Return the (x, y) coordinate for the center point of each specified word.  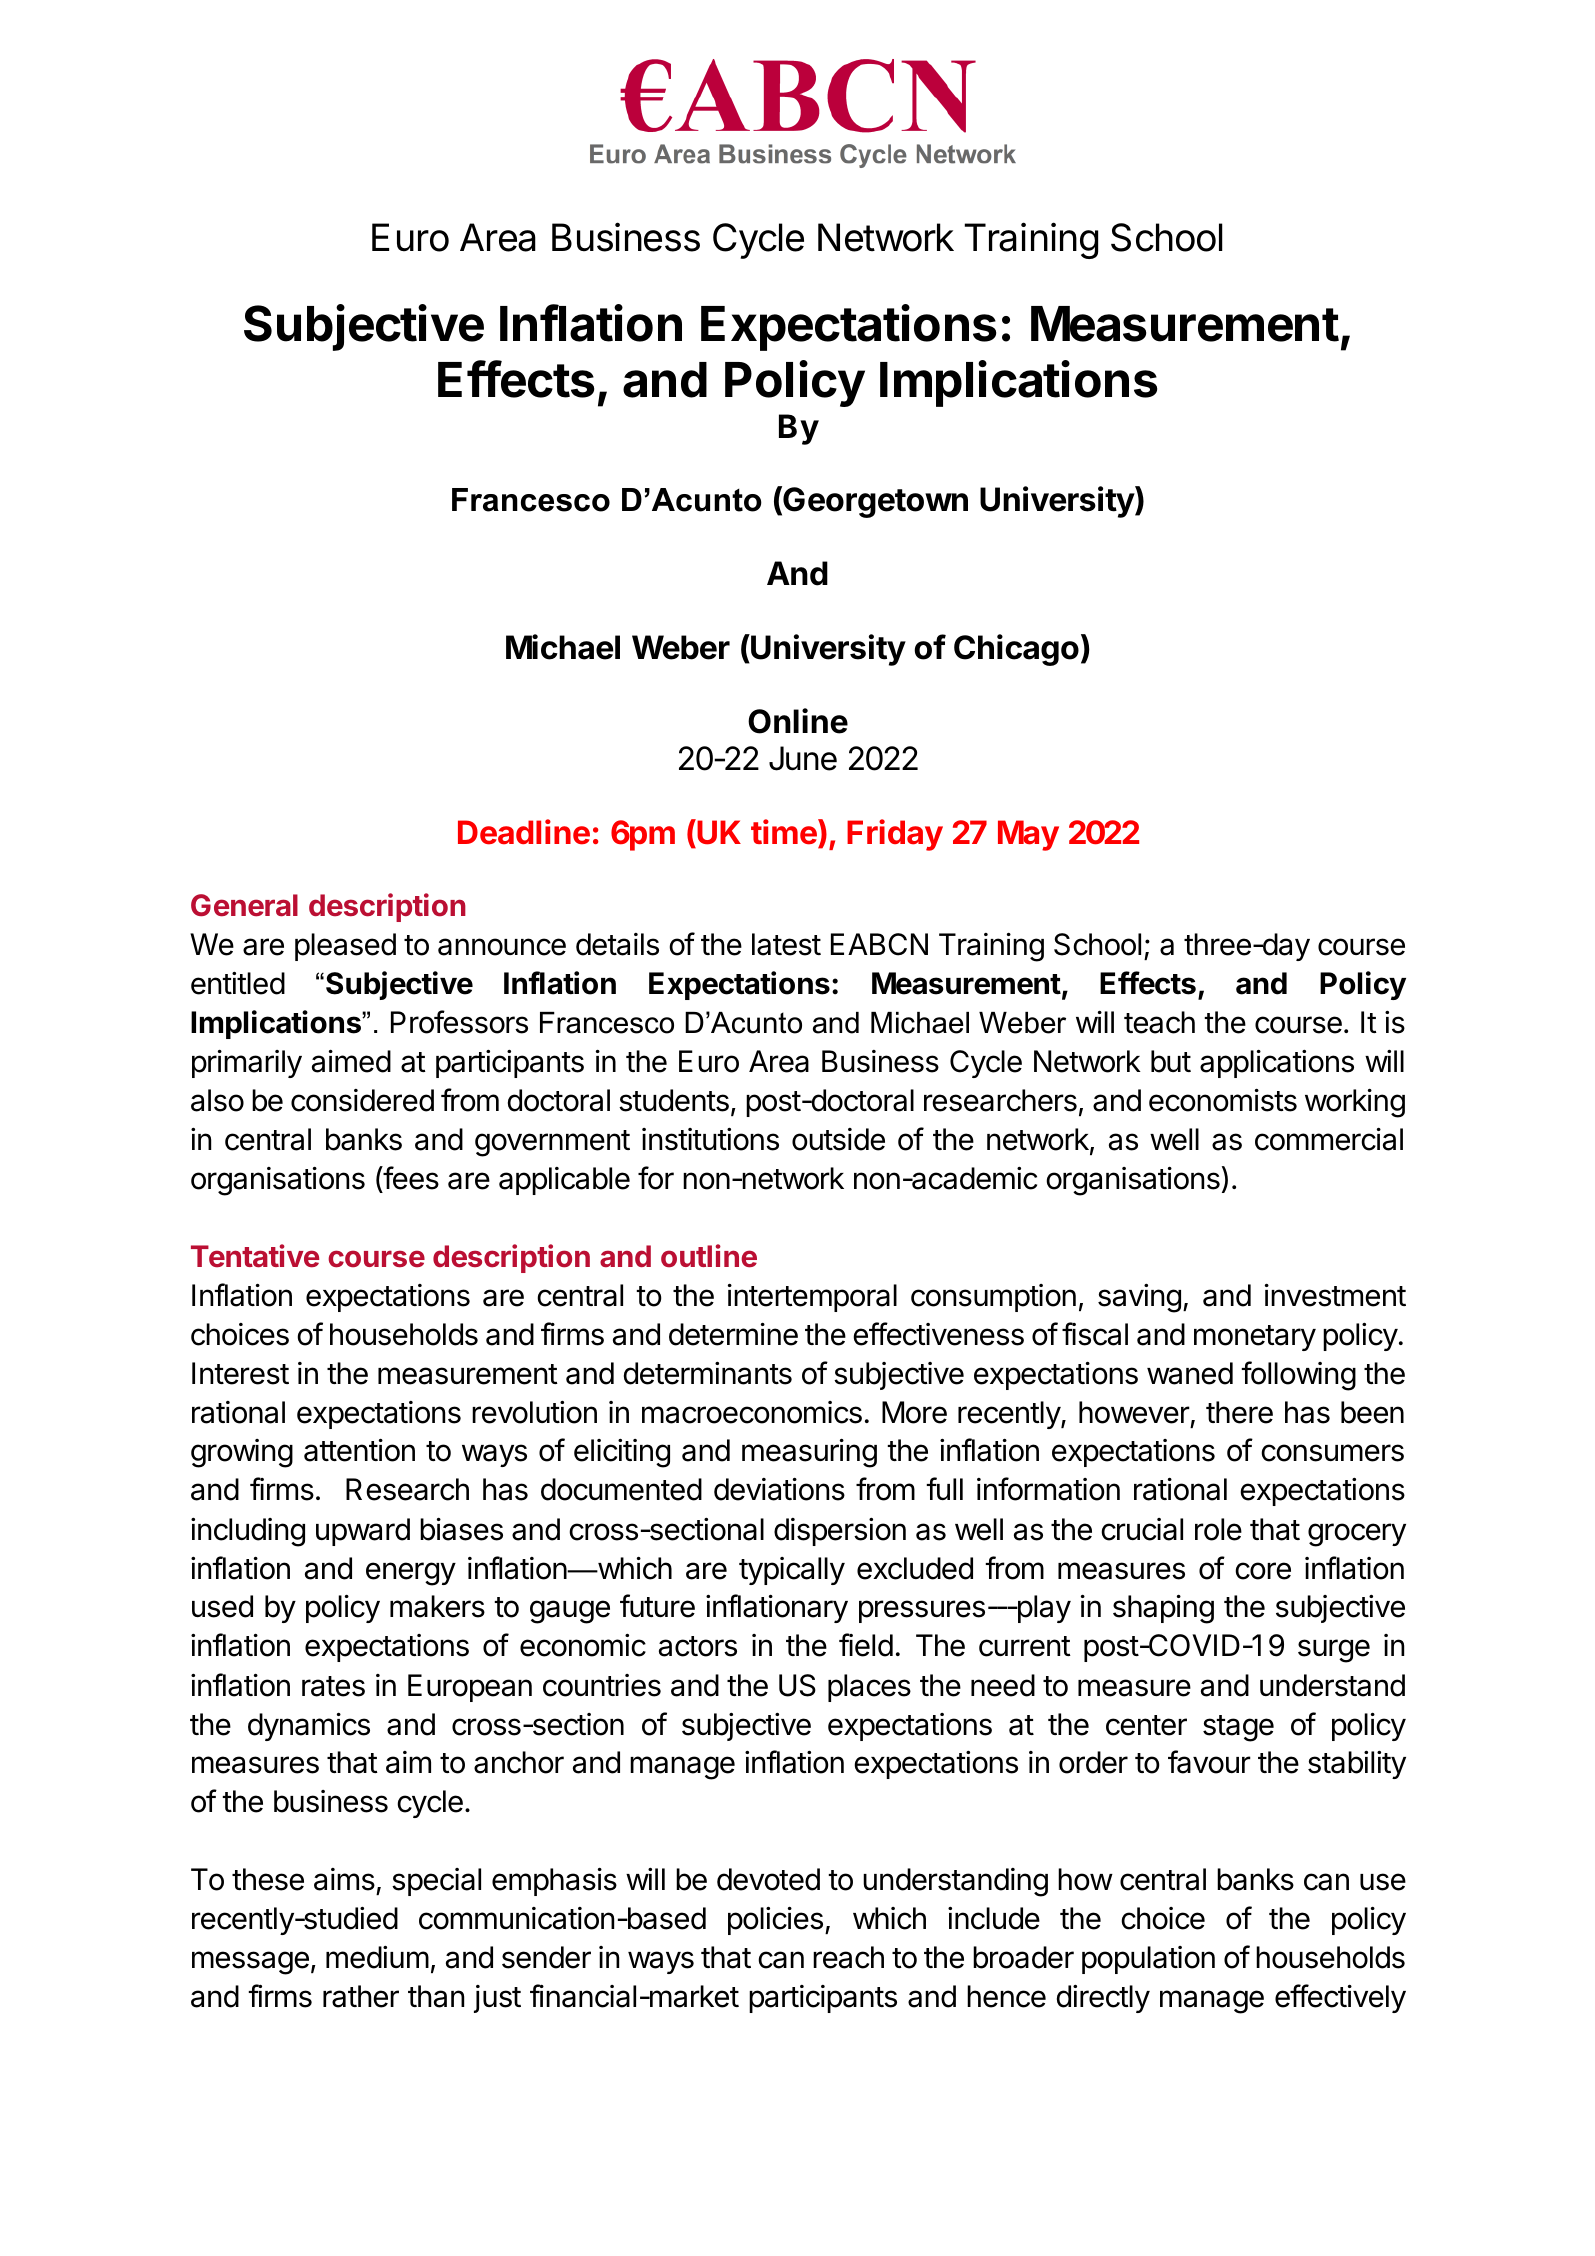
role (1218, 1529)
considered (362, 1100)
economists (1223, 1100)
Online (798, 721)
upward (363, 1532)
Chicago (1016, 650)
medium (377, 1957)
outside (838, 1139)
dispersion (840, 1532)
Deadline (524, 832)
